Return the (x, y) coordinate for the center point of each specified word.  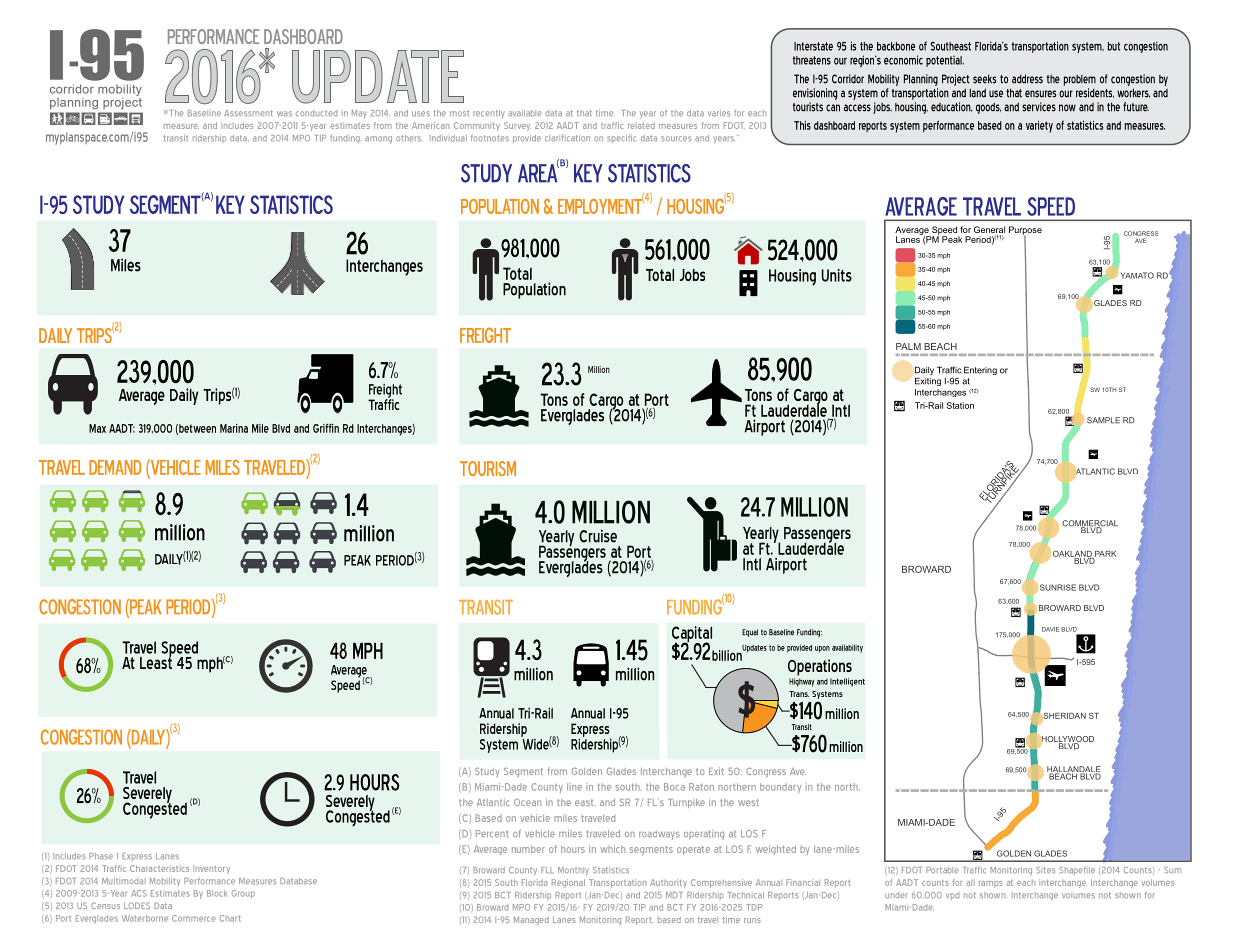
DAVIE (1050, 629)
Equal (750, 633)
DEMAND (115, 467)
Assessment (248, 113)
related (641, 125)
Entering (980, 371)
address (1027, 79)
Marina (234, 428)
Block (217, 893)
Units (837, 275)
